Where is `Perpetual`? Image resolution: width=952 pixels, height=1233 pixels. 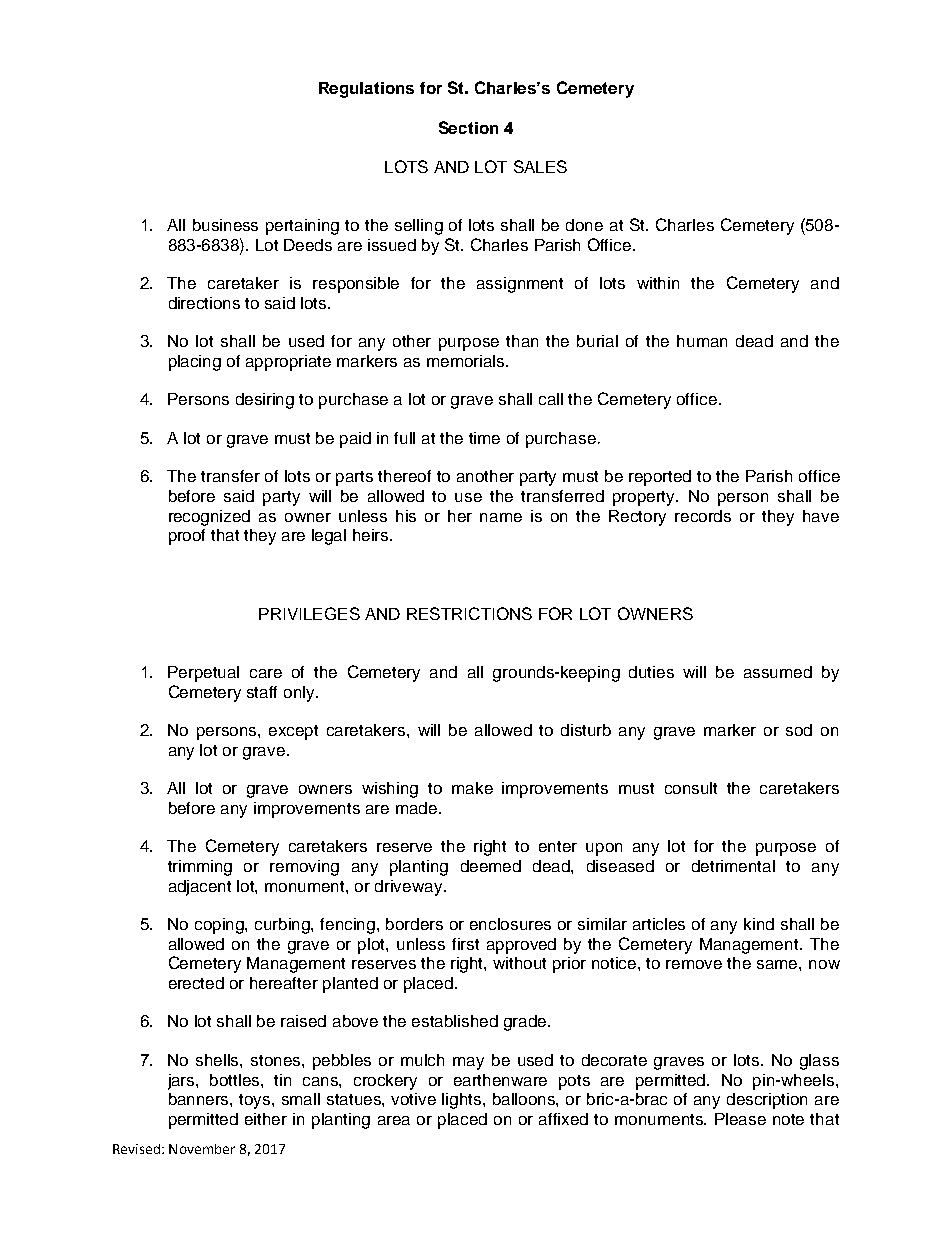 Perpetual is located at coordinates (203, 674).
